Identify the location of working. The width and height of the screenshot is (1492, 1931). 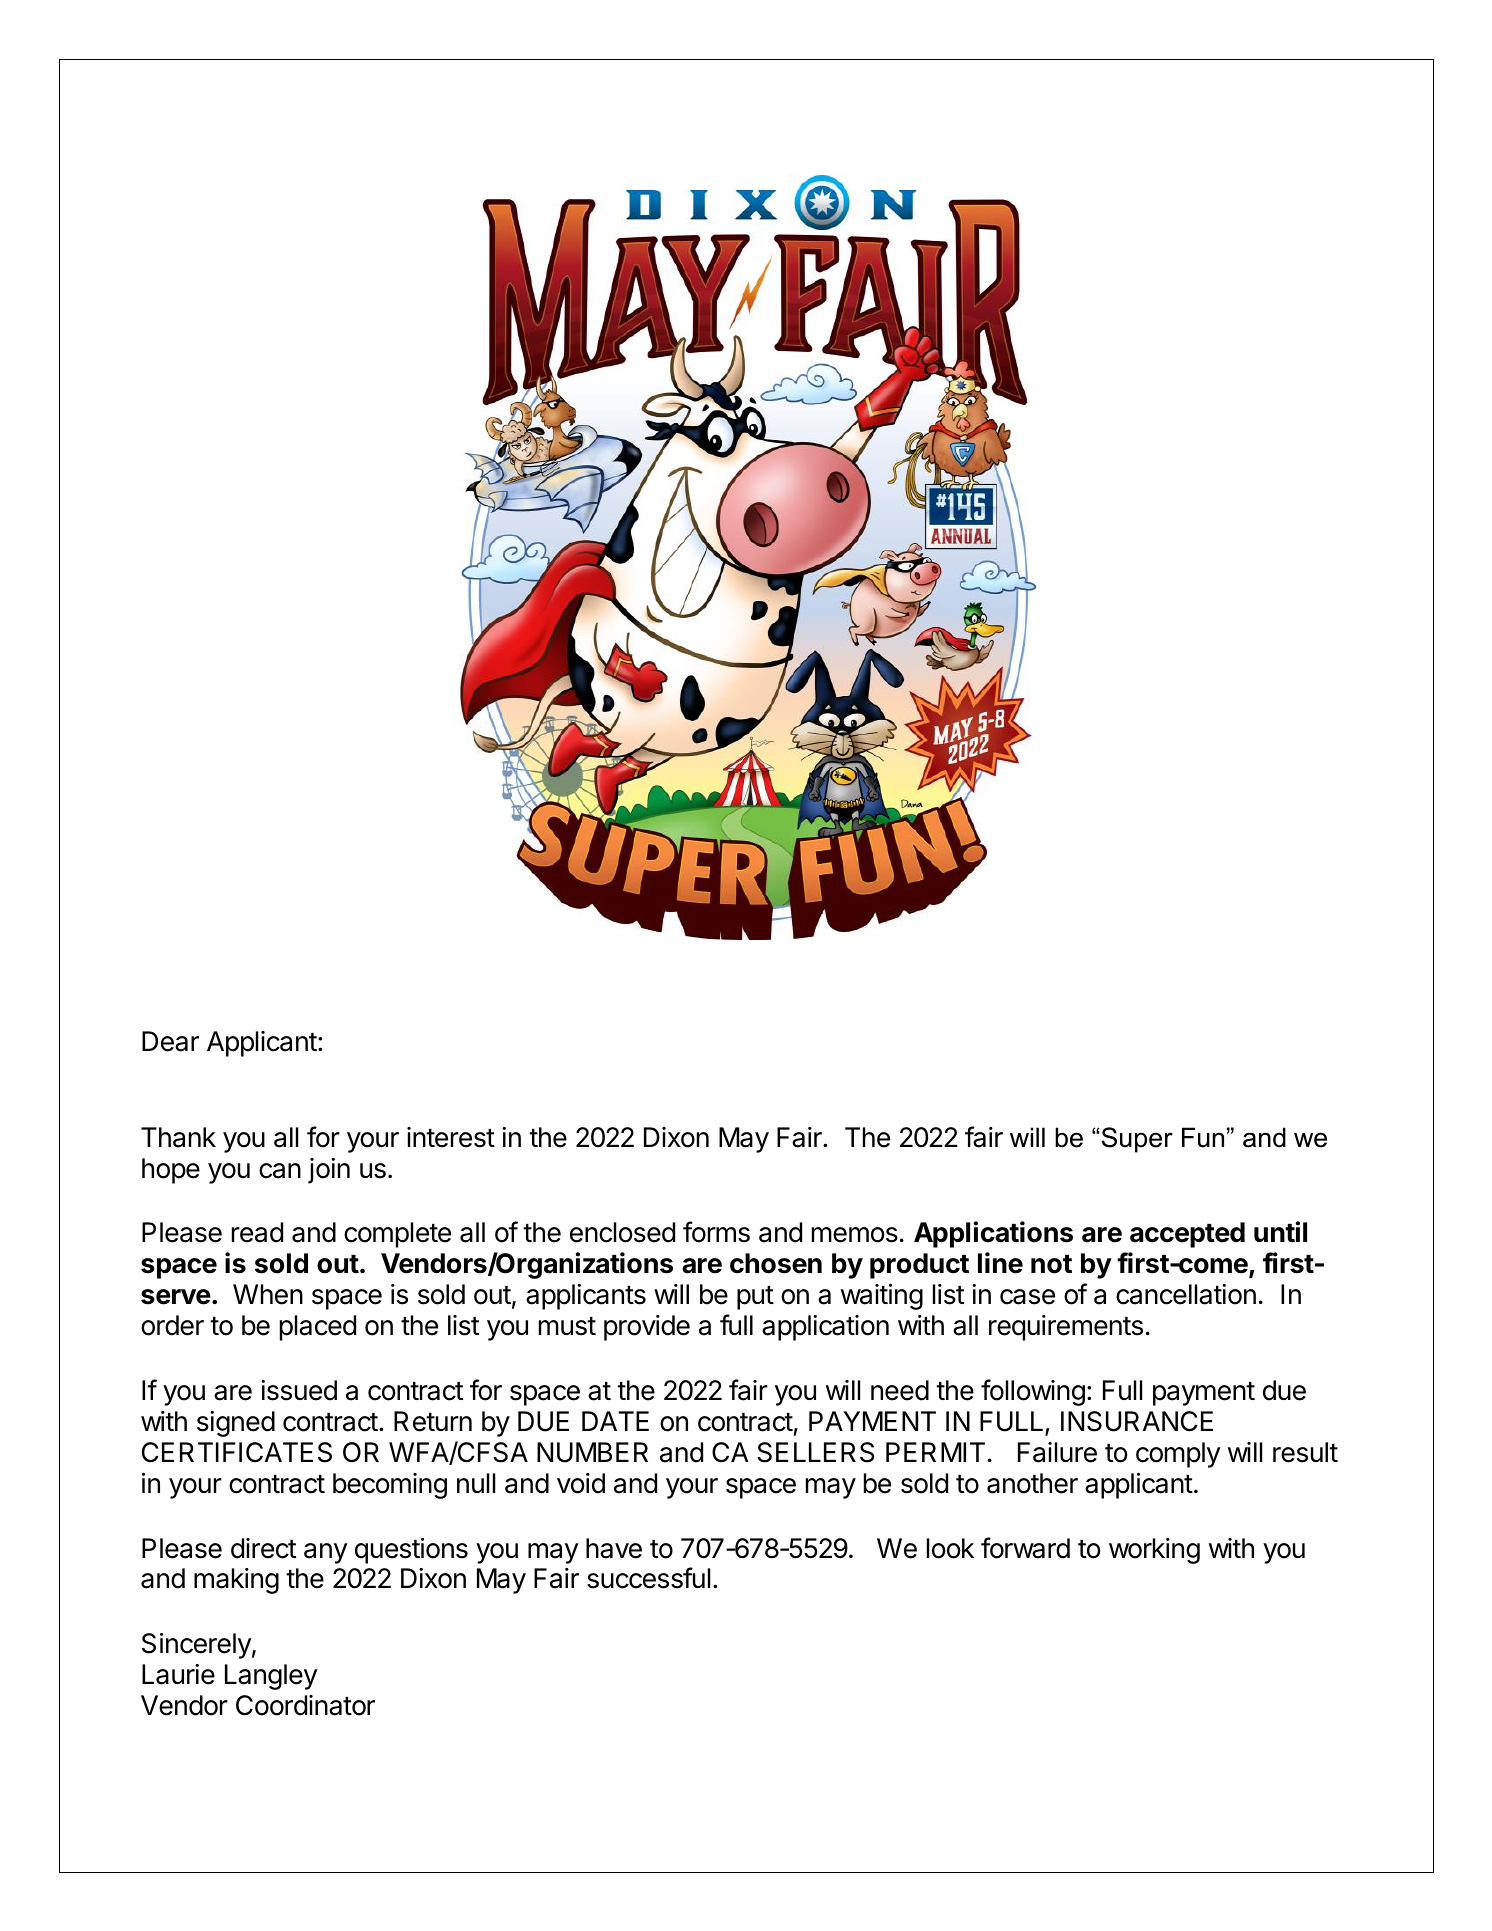
(1154, 1551).
